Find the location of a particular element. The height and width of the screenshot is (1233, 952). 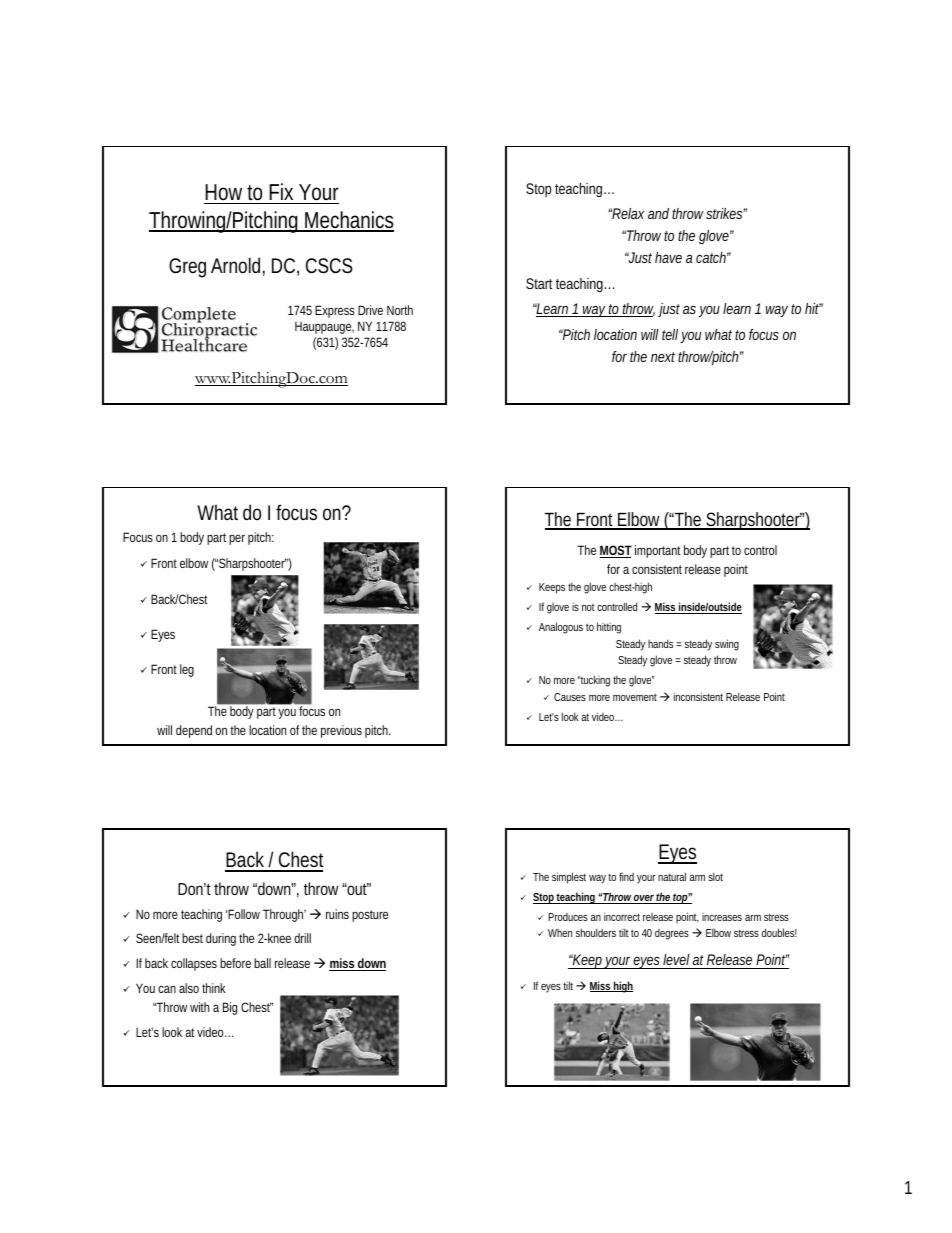

North is located at coordinates (400, 310).
